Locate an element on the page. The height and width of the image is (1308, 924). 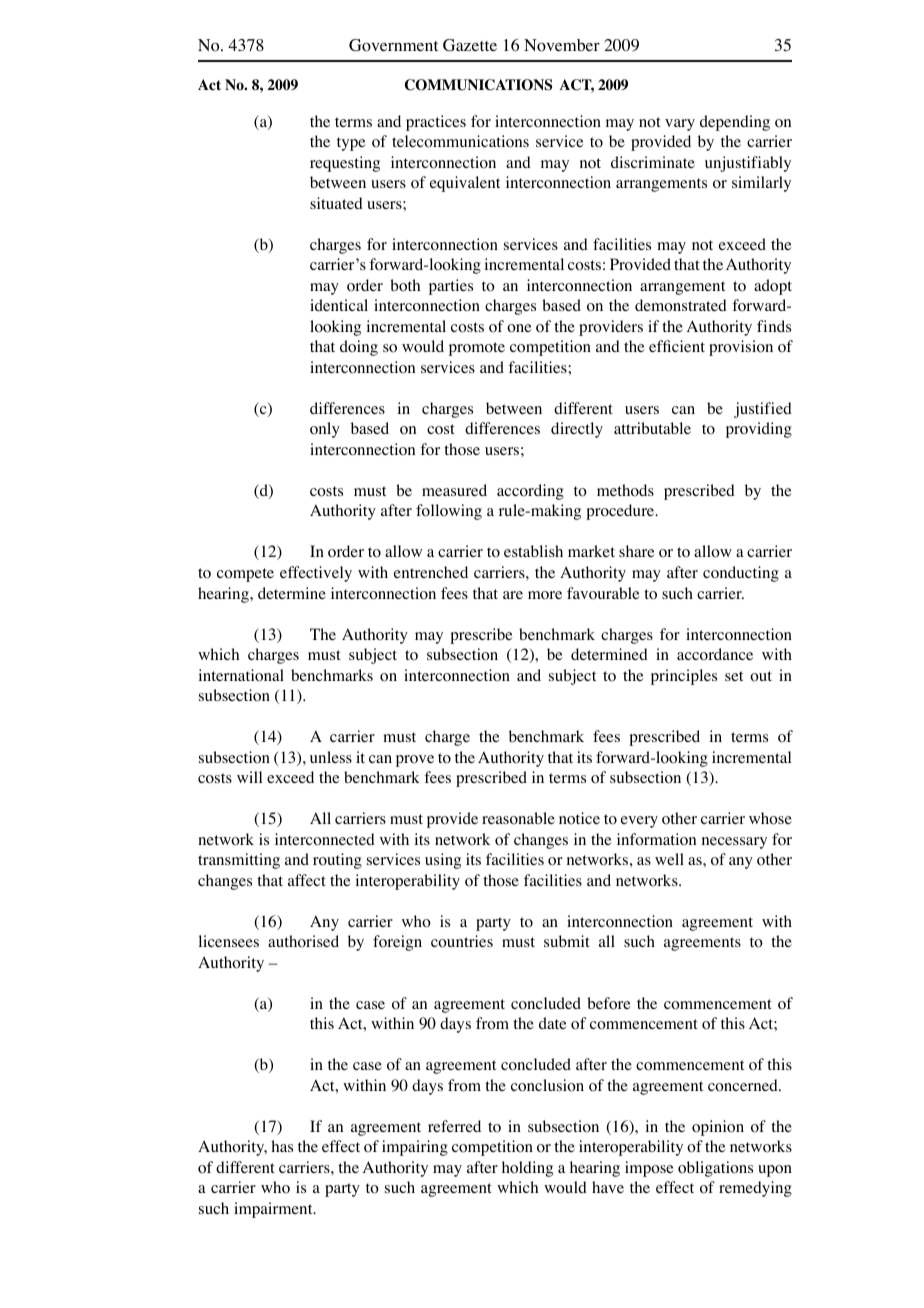
requesting is located at coordinates (345, 164).
